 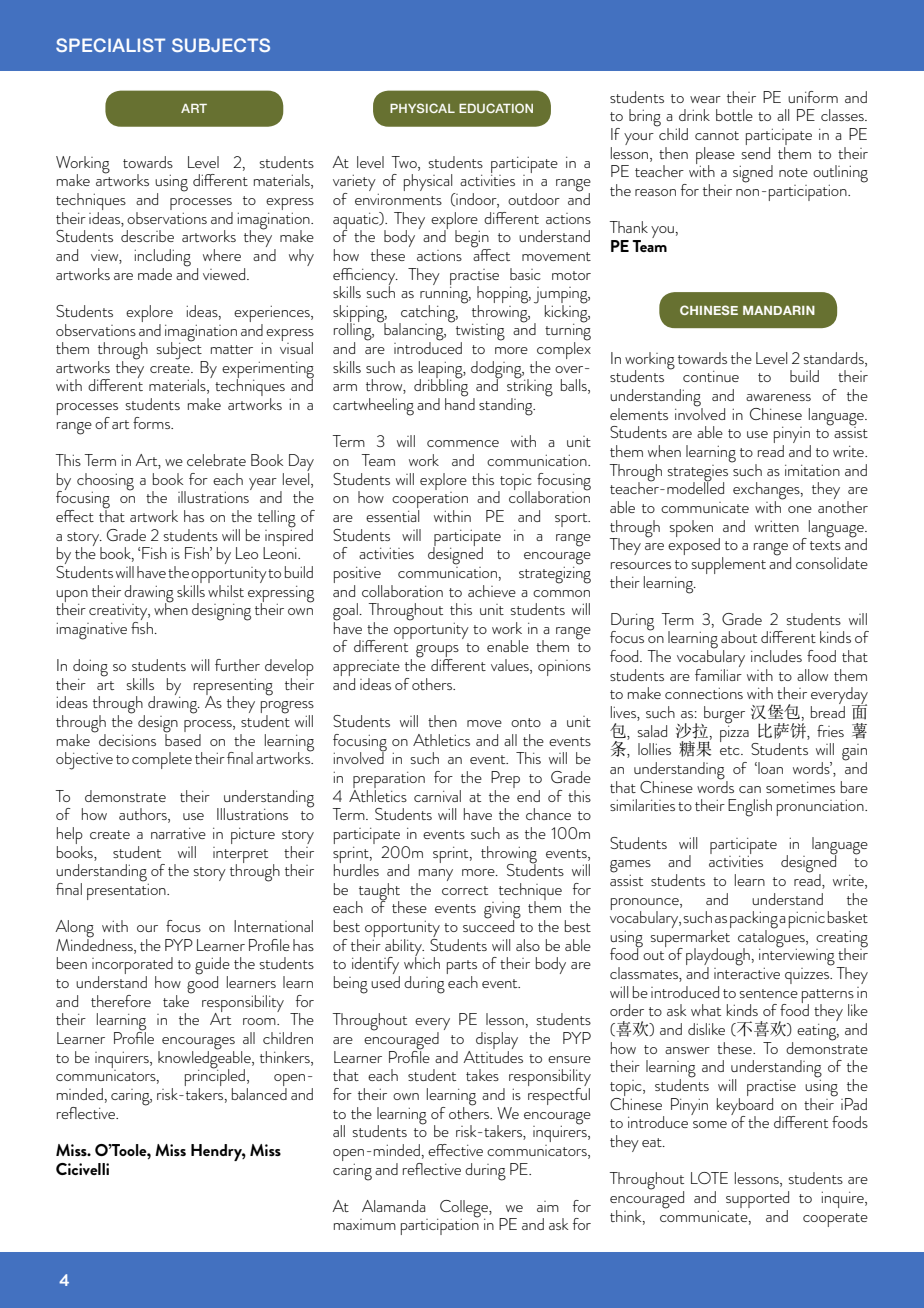 I want to click on SPECIALIST, so click(x=110, y=45).
